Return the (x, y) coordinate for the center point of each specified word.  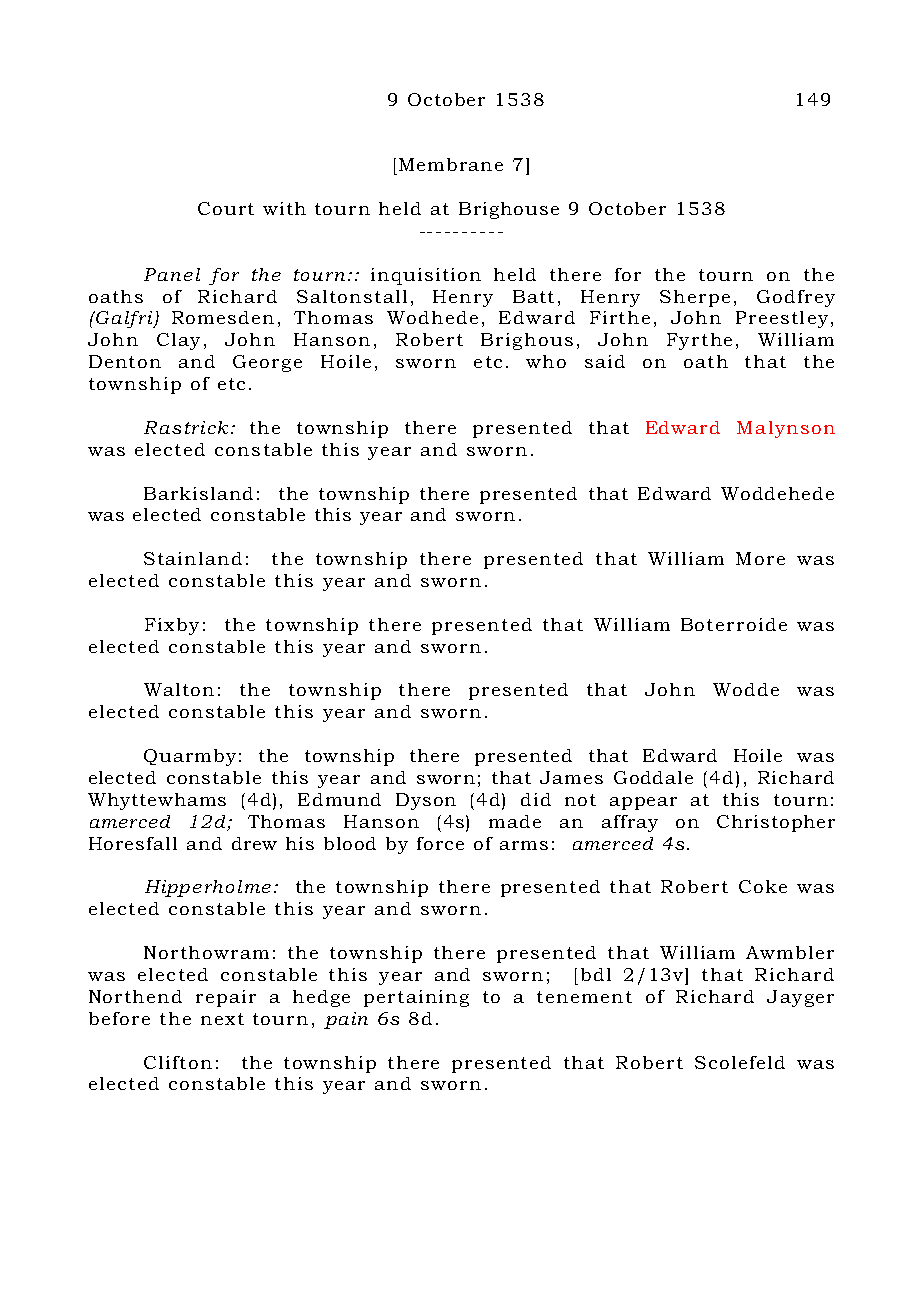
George (267, 363)
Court (226, 208)
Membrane (451, 164)
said (605, 361)
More (760, 558)
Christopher (776, 823)
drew (254, 843)
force (440, 843)
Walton (179, 689)
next (222, 1019)
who (546, 361)
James (571, 777)
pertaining (416, 998)
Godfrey (796, 298)
